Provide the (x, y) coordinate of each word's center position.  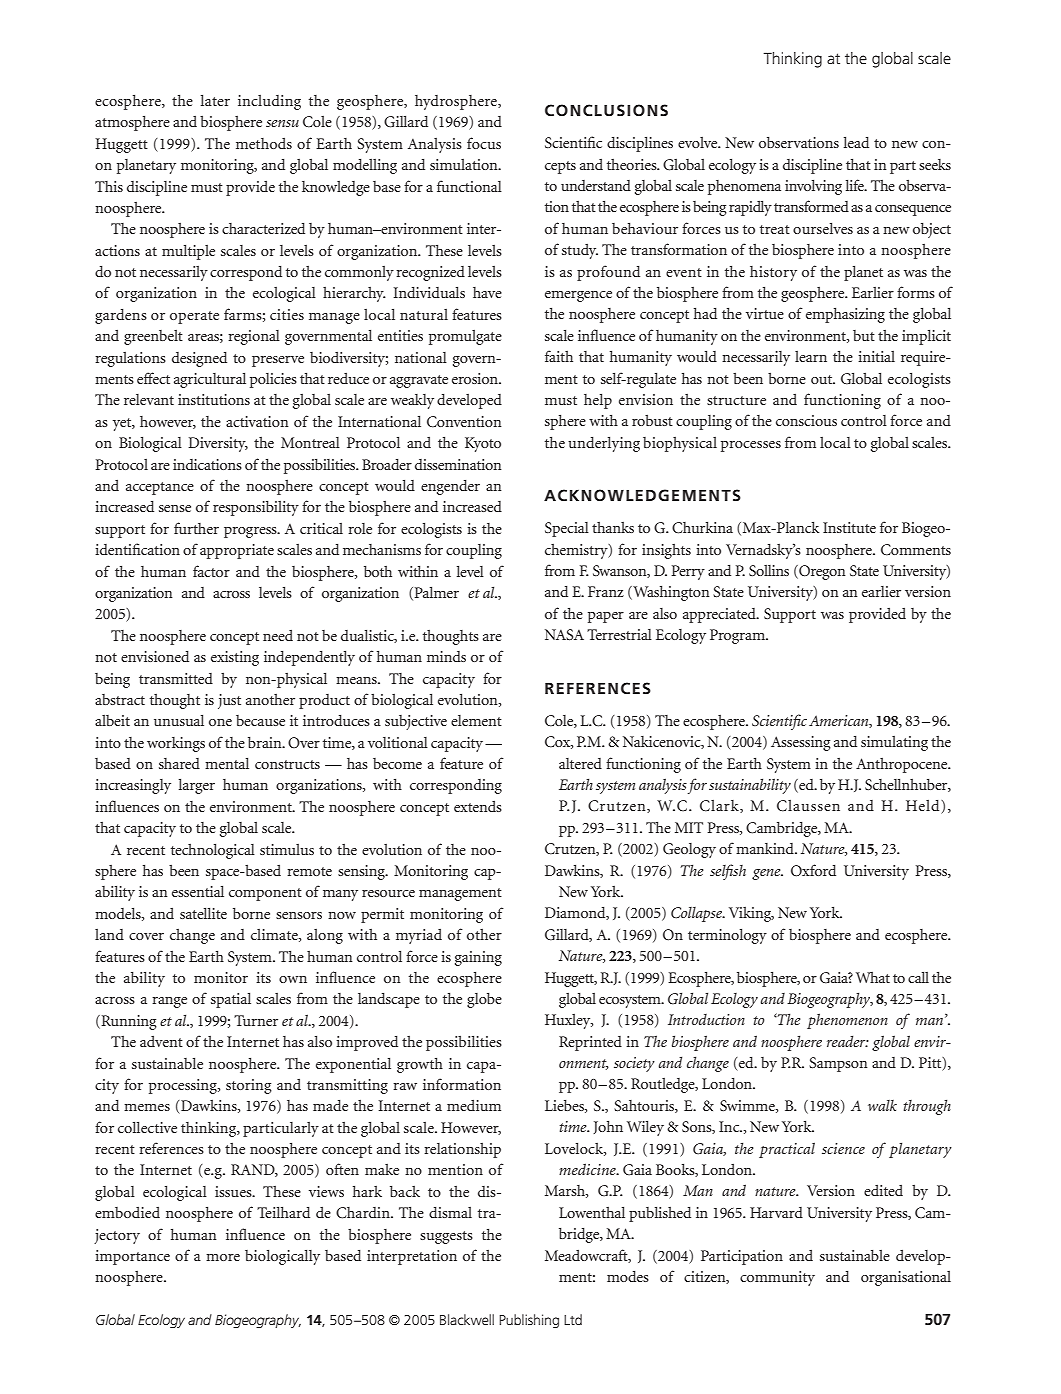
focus (484, 143)
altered (580, 763)
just (229, 701)
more (223, 1257)
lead (856, 142)
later (215, 100)
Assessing (801, 743)
